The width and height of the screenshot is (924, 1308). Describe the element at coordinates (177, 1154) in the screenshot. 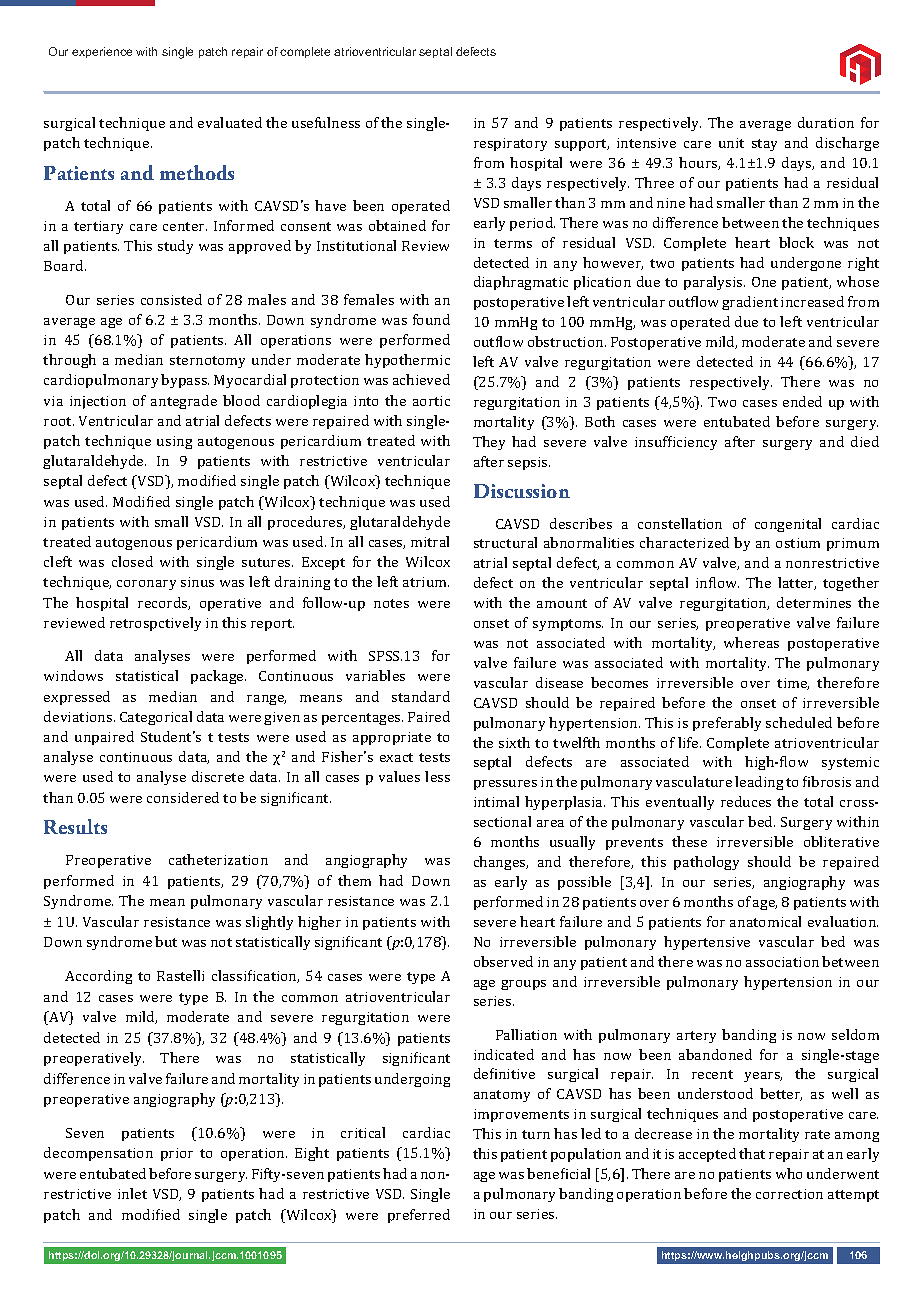

I see `prior` at that location.
